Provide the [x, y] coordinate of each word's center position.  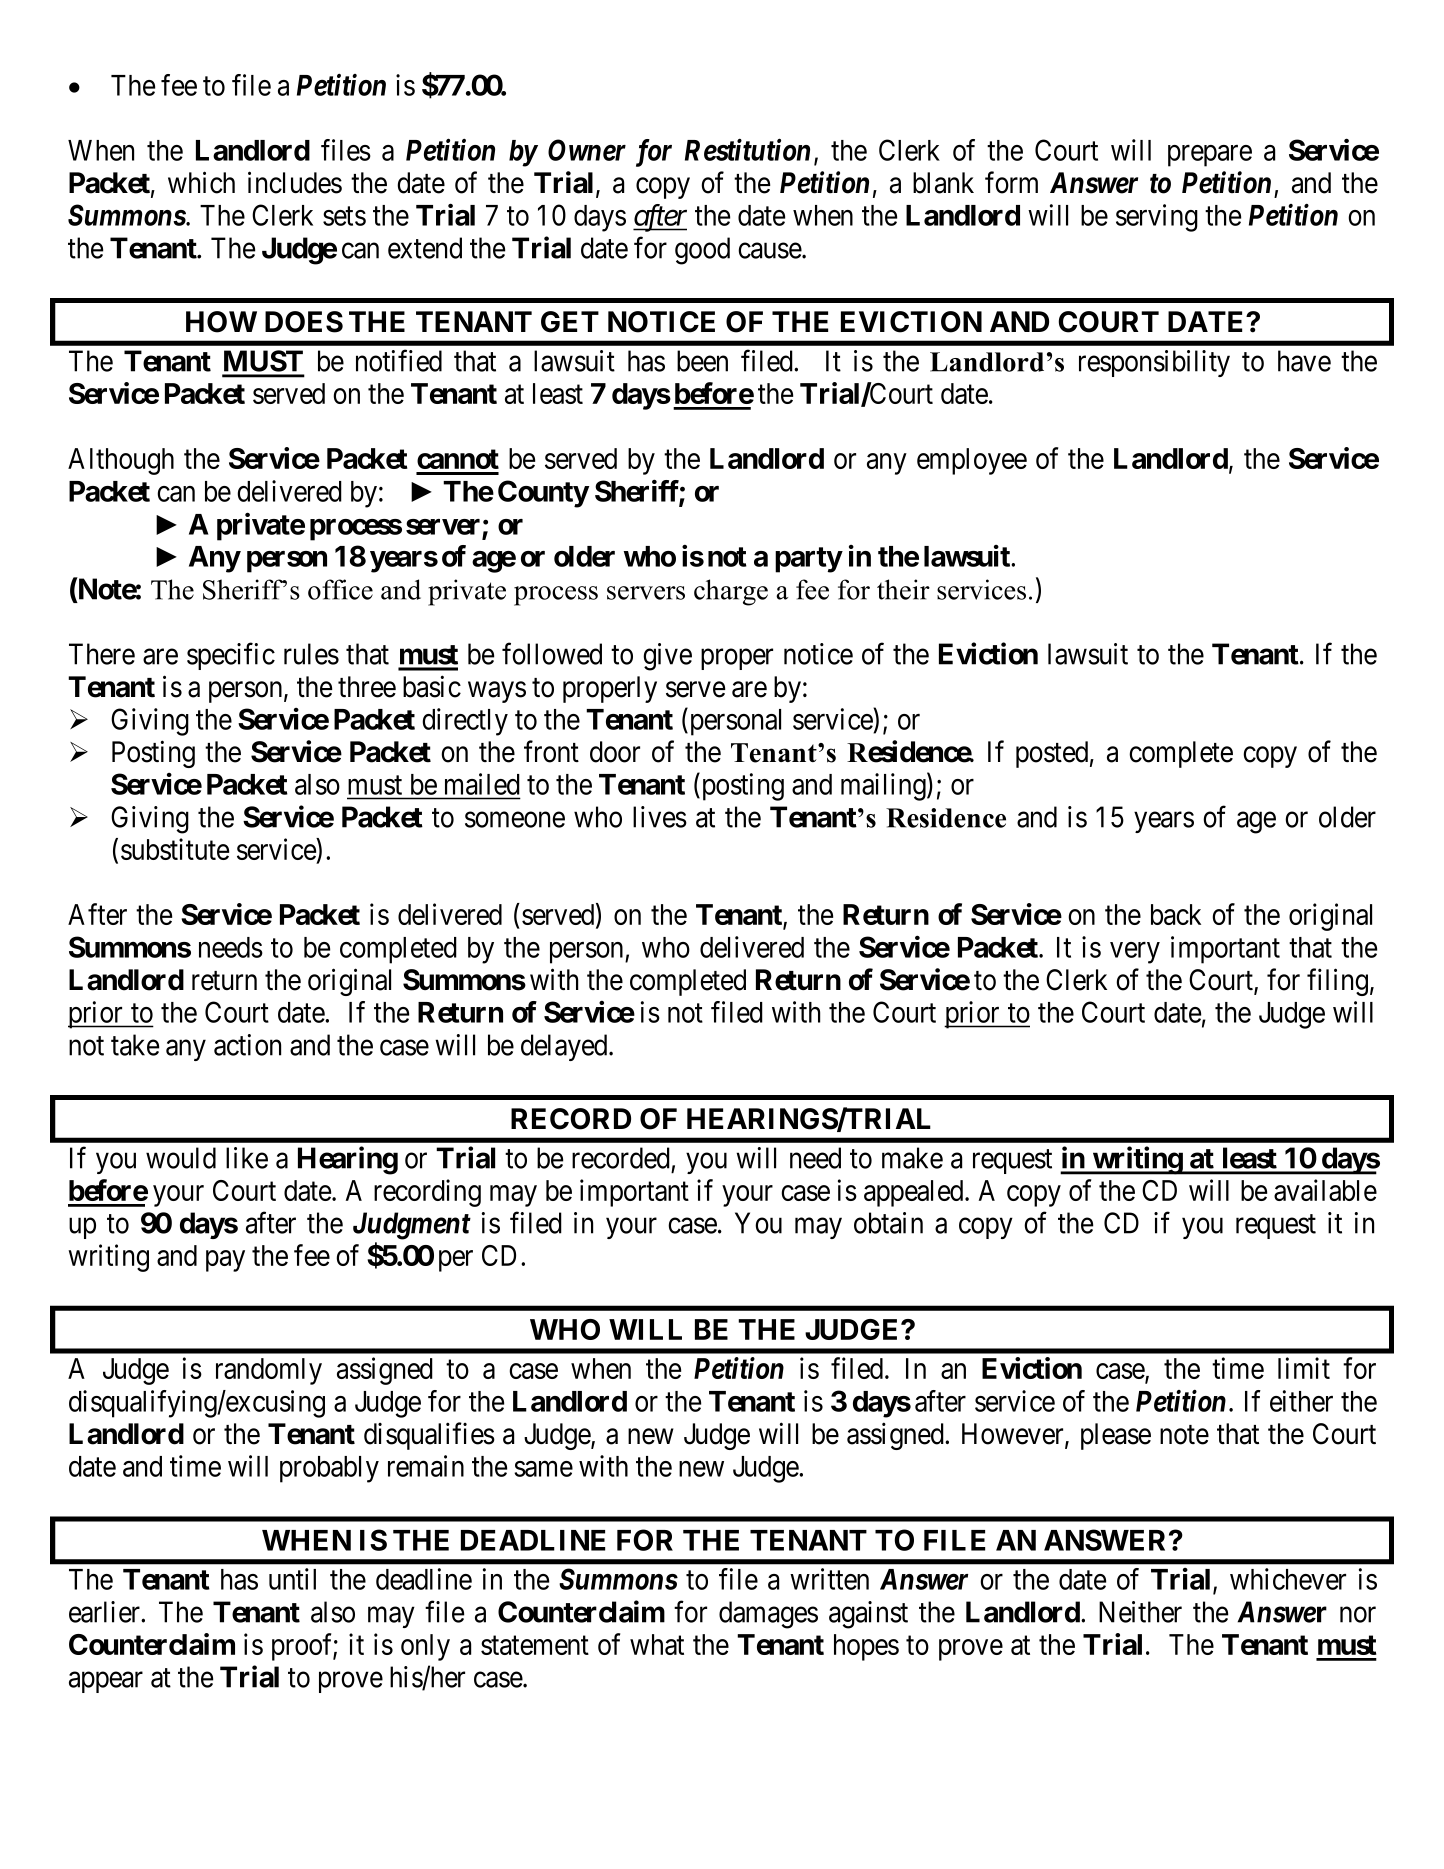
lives [660, 817]
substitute [175, 849]
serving [1157, 218]
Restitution [747, 150]
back [1176, 914]
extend [425, 248]
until [292, 1579]
